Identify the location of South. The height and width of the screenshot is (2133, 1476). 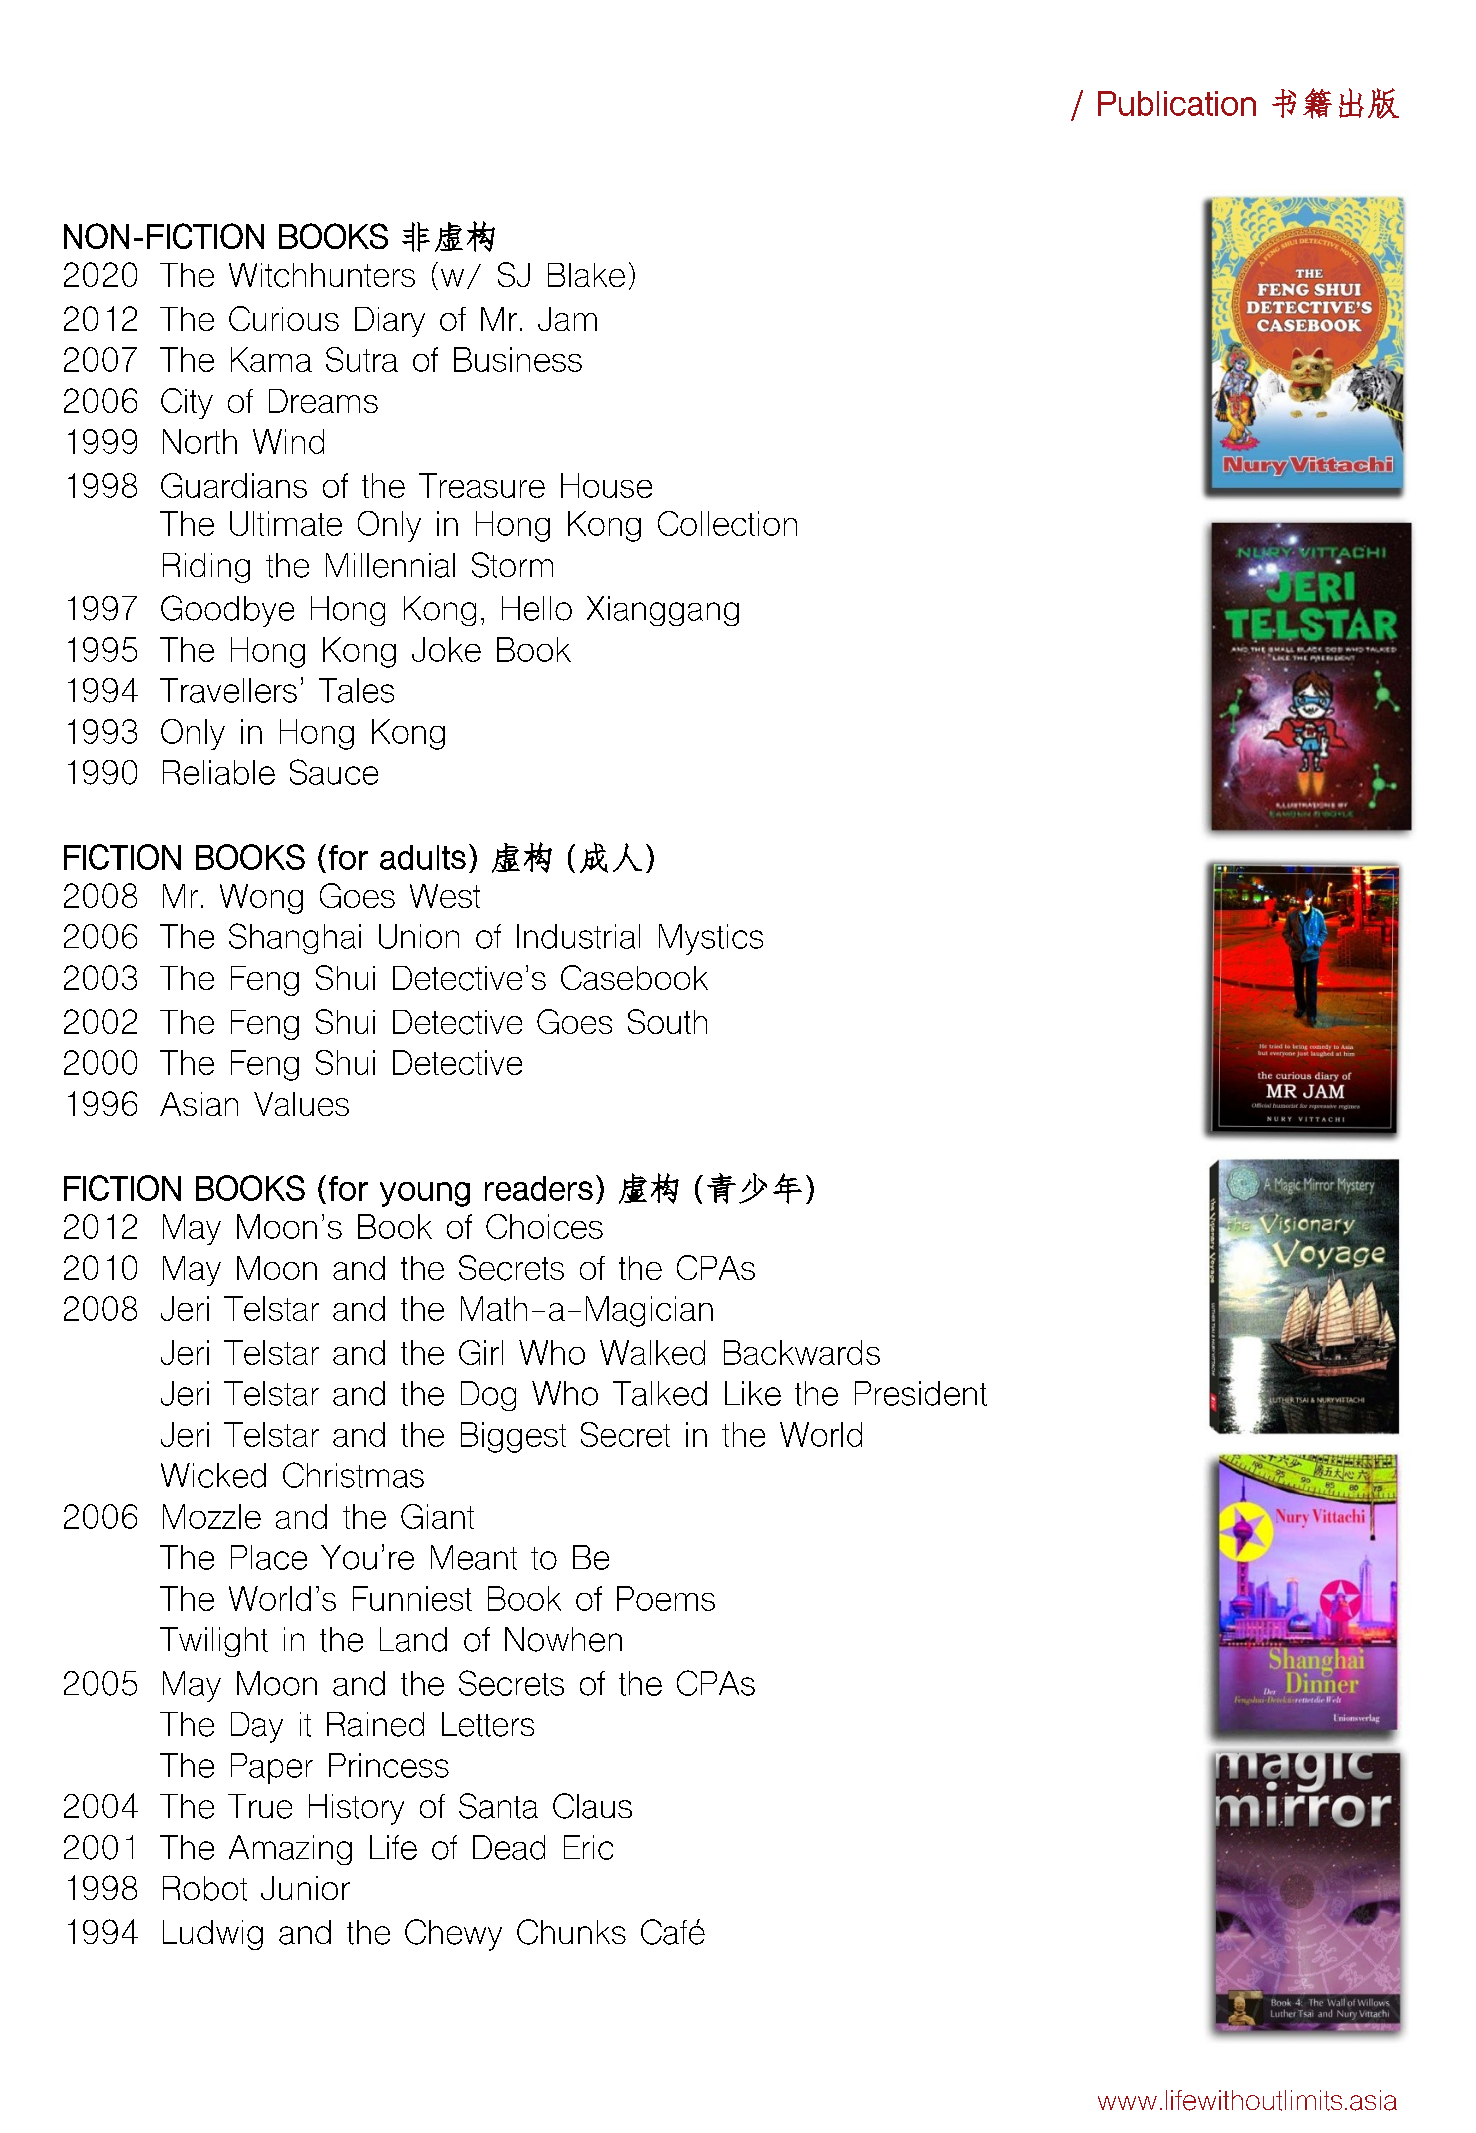
(667, 1021).
